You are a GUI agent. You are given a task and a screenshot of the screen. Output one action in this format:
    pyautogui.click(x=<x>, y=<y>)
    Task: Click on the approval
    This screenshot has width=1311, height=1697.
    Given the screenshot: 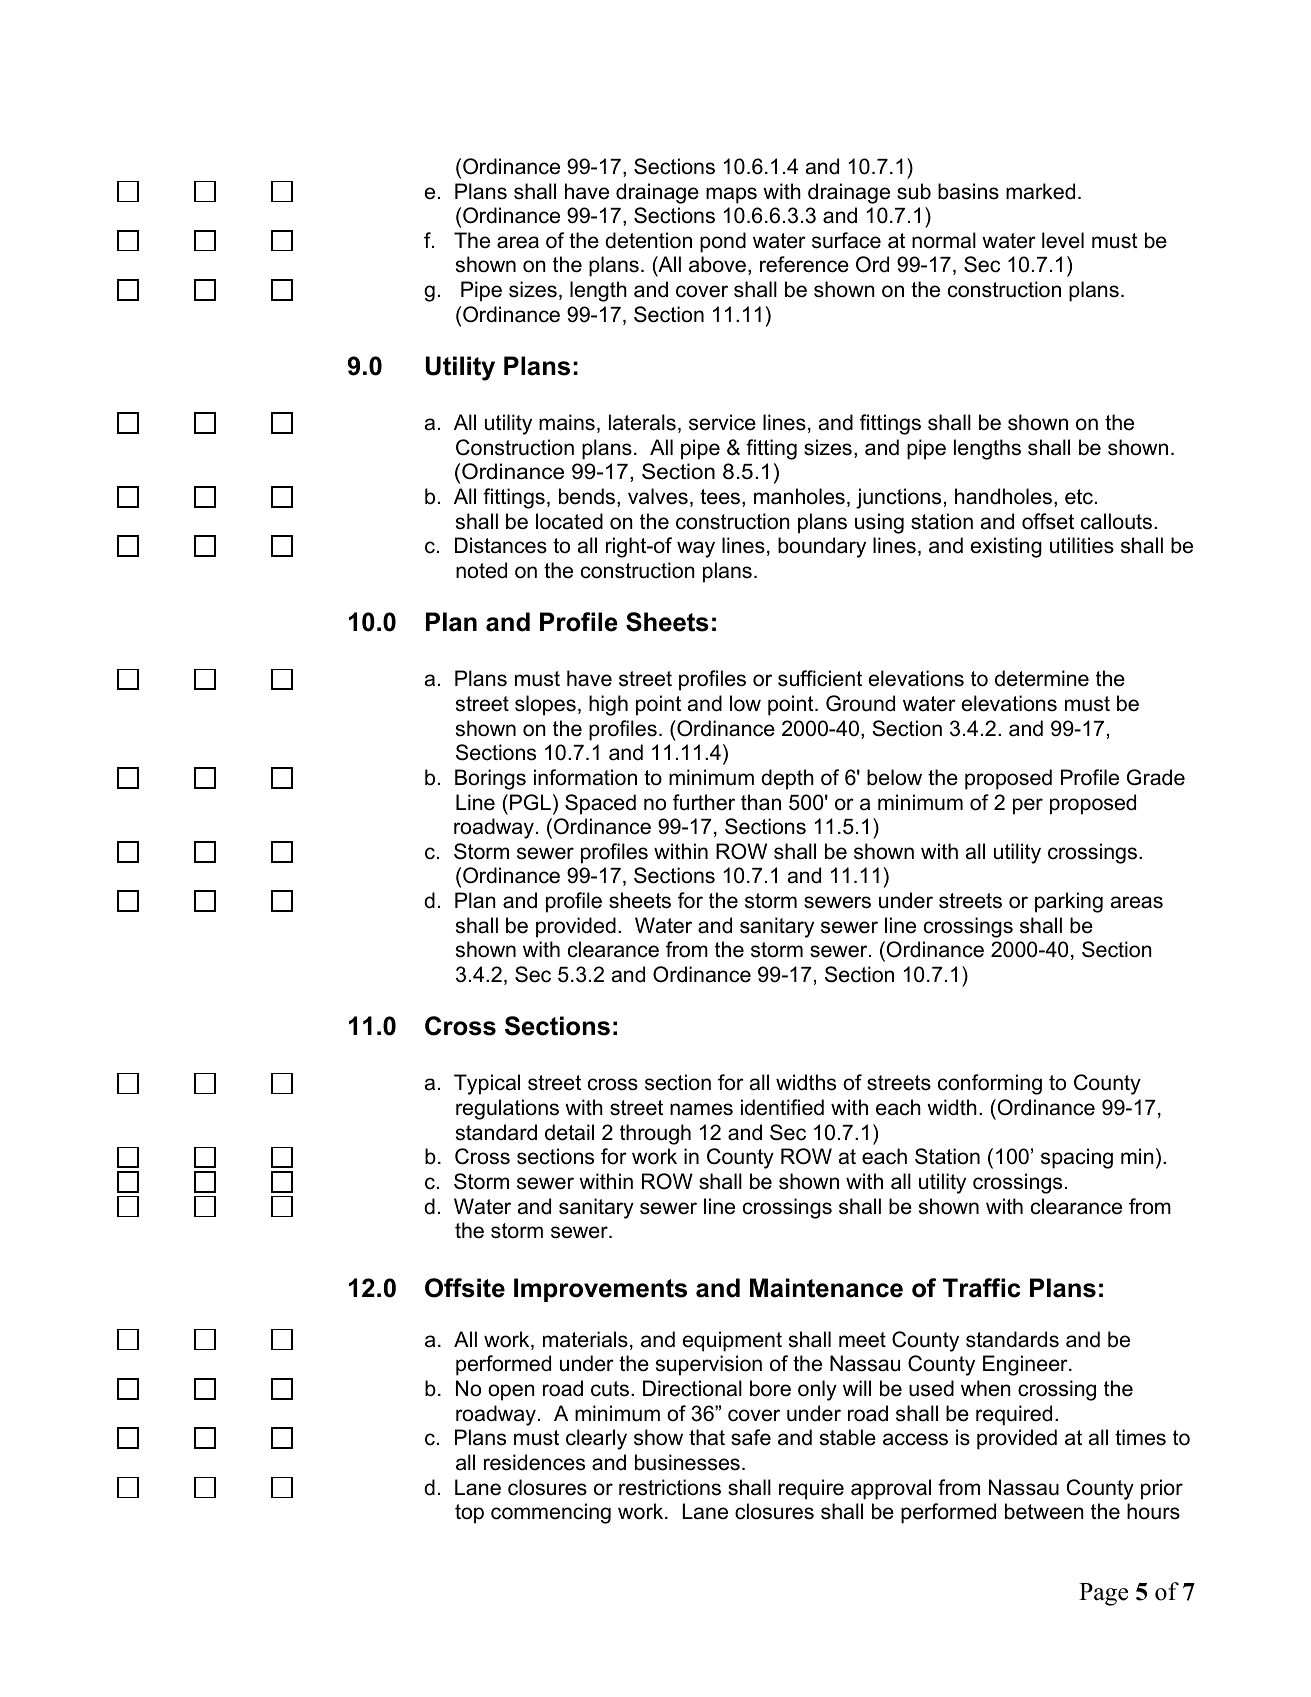 What is the action you would take?
    pyautogui.click(x=891, y=1489)
